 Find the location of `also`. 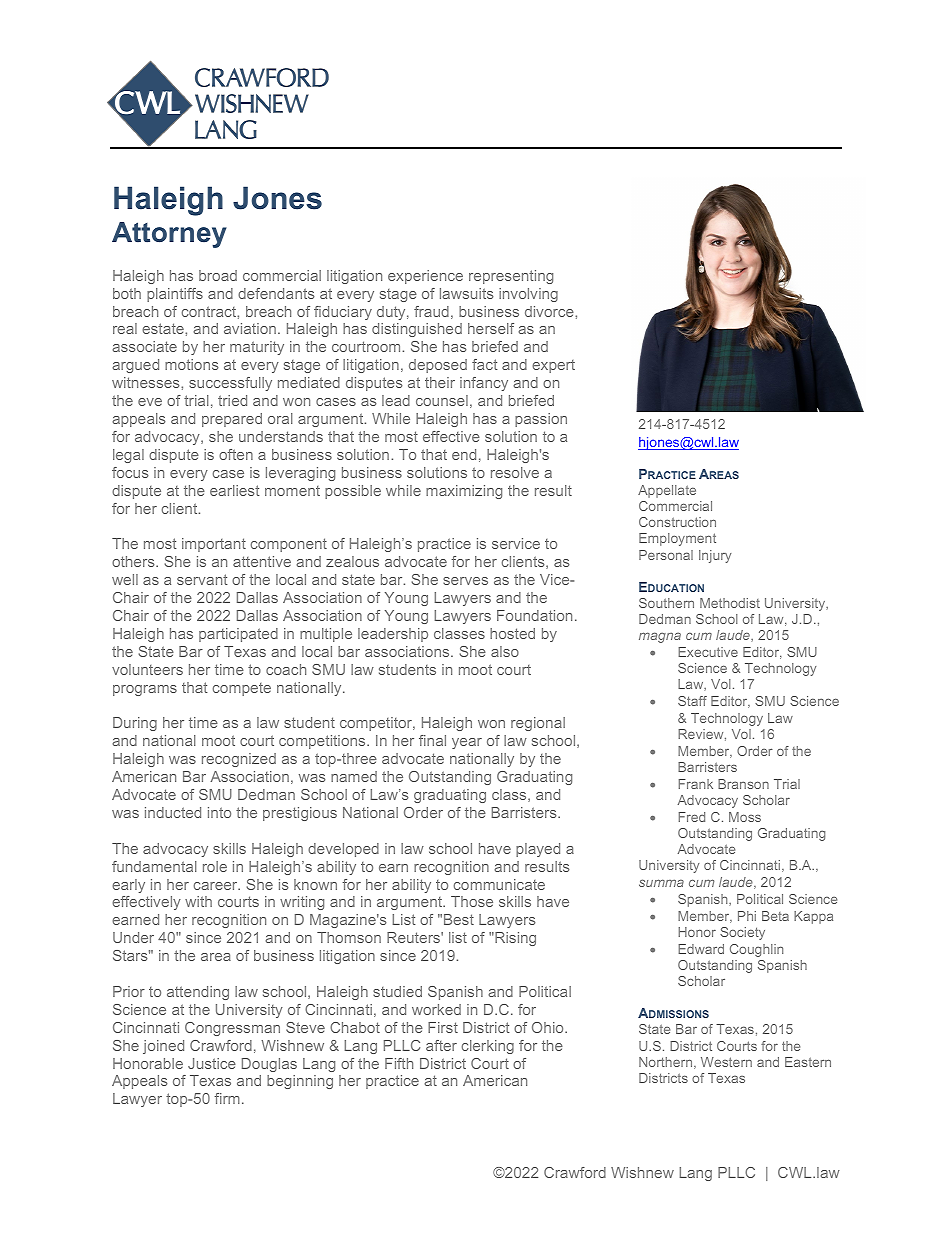

also is located at coordinates (505, 651).
